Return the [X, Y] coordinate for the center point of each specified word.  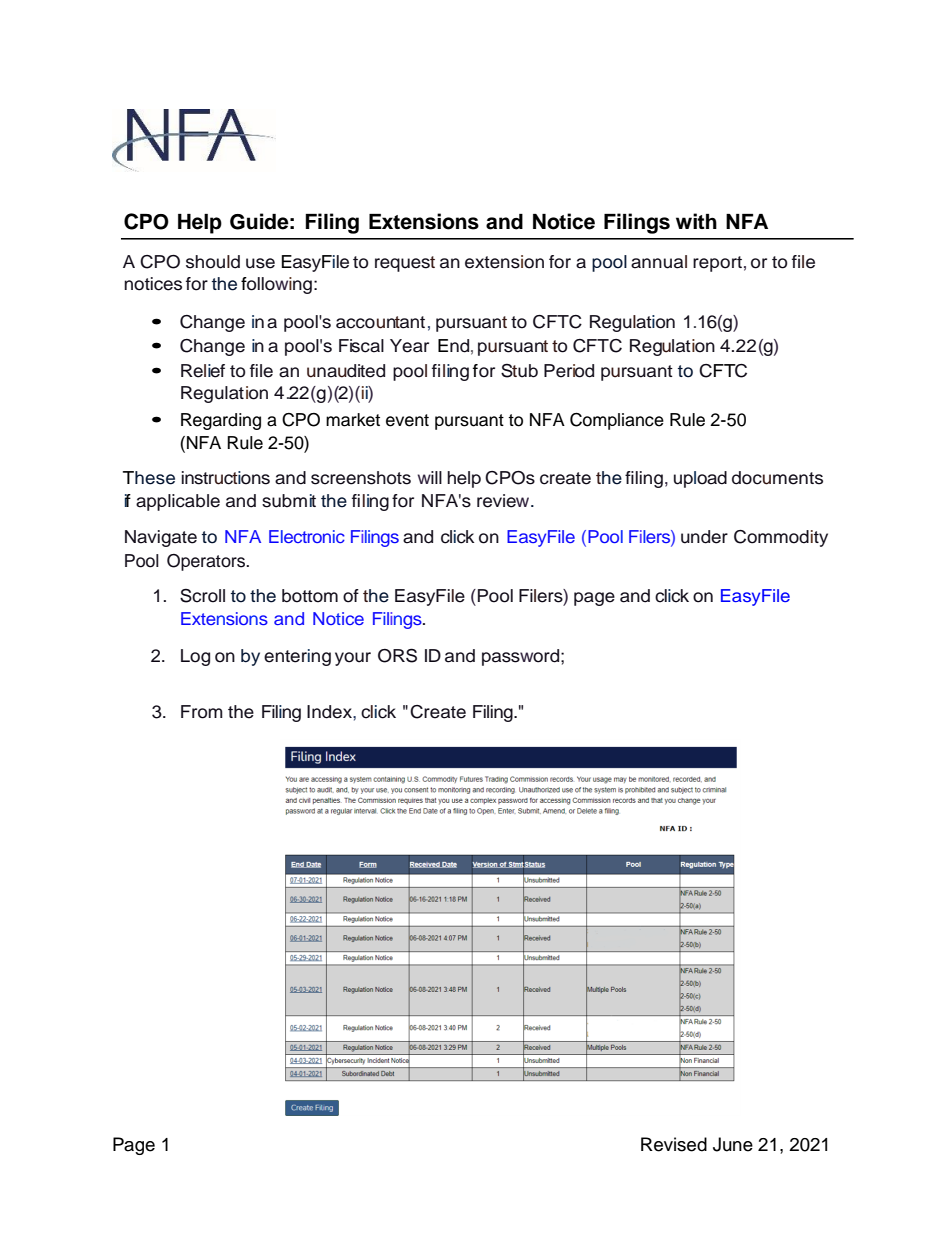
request [405, 264]
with [696, 221]
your [353, 659]
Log [195, 657]
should [213, 262]
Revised [674, 1144]
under [704, 537]
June [733, 1144]
